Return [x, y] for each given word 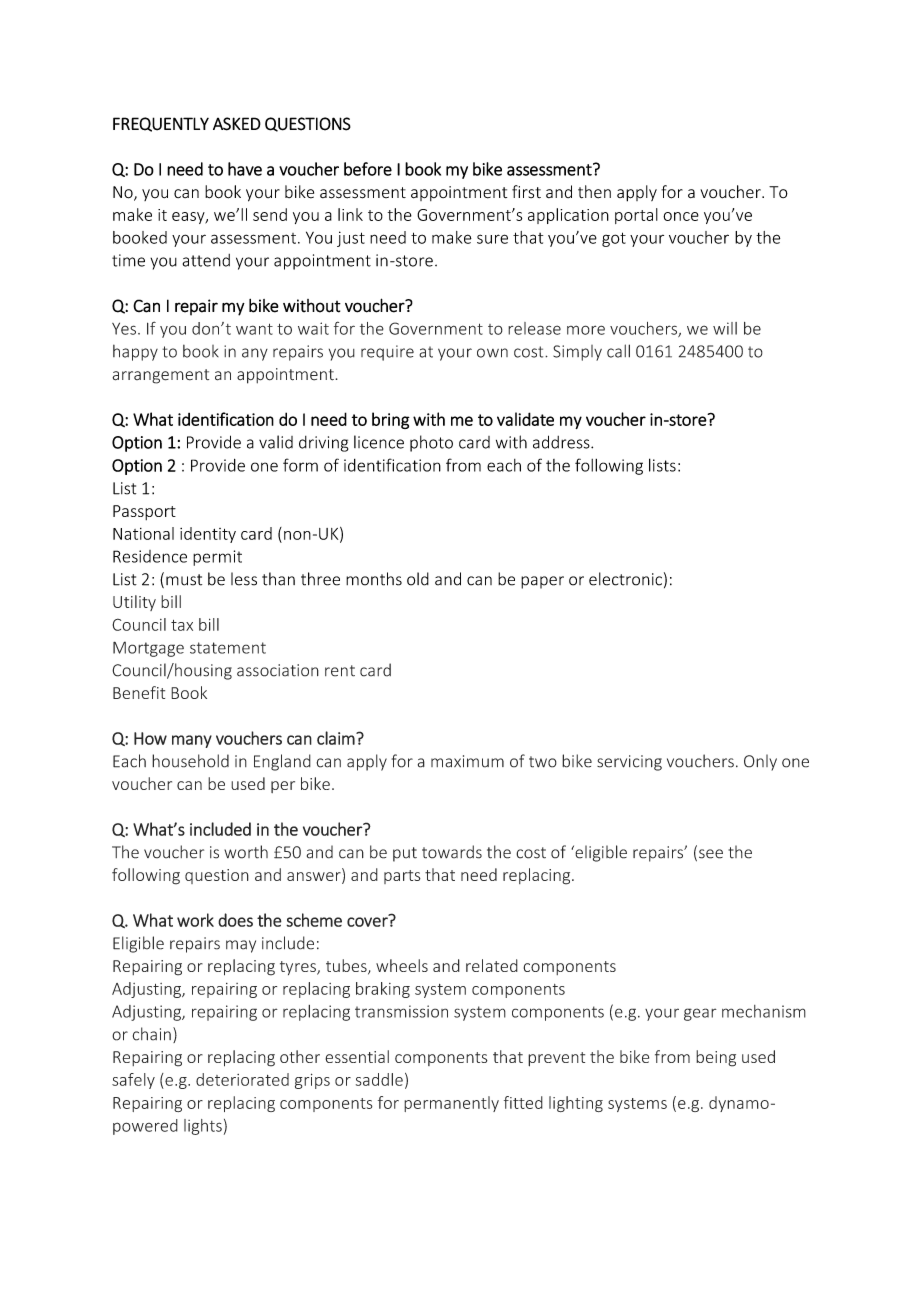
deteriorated [242, 1079]
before [368, 169]
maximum [467, 761]
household [190, 761]
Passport [144, 512]
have [245, 169]
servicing [629, 763]
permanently [451, 1104]
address [562, 442]
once [681, 216]
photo [431, 443]
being [716, 1058]
